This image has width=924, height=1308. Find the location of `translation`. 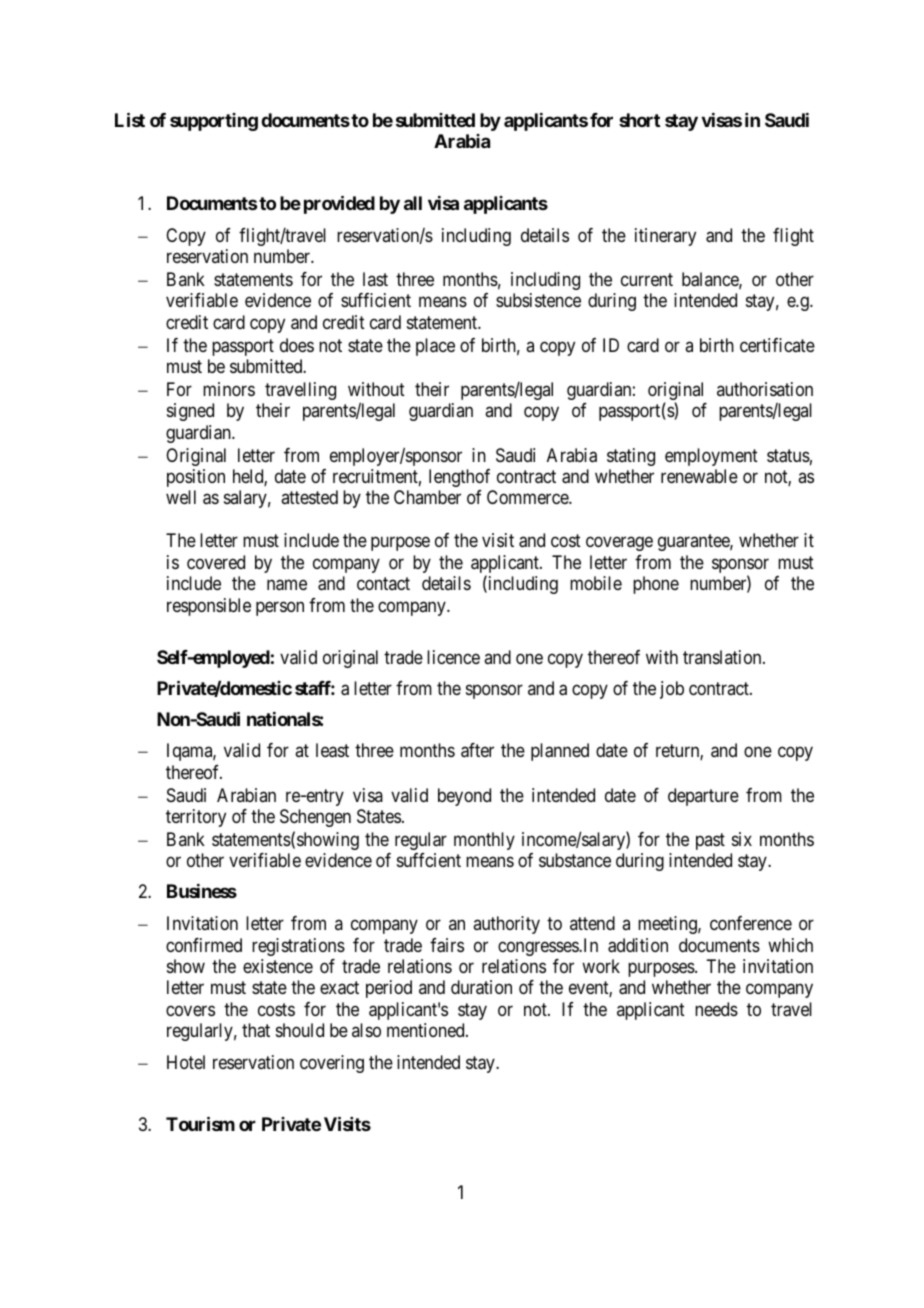

translation is located at coordinates (723, 657).
